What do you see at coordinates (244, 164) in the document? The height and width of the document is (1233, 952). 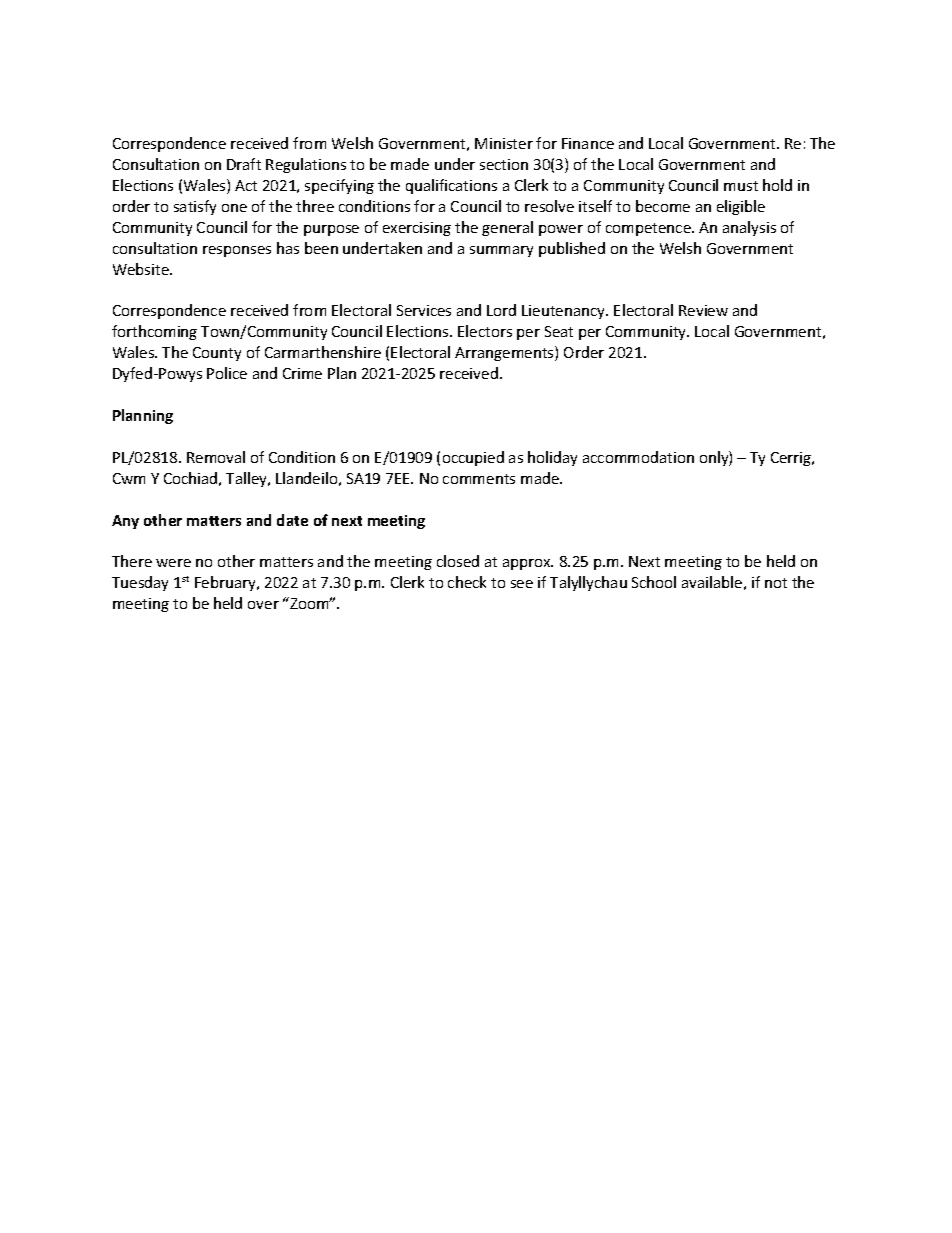 I see `Draft` at bounding box center [244, 164].
